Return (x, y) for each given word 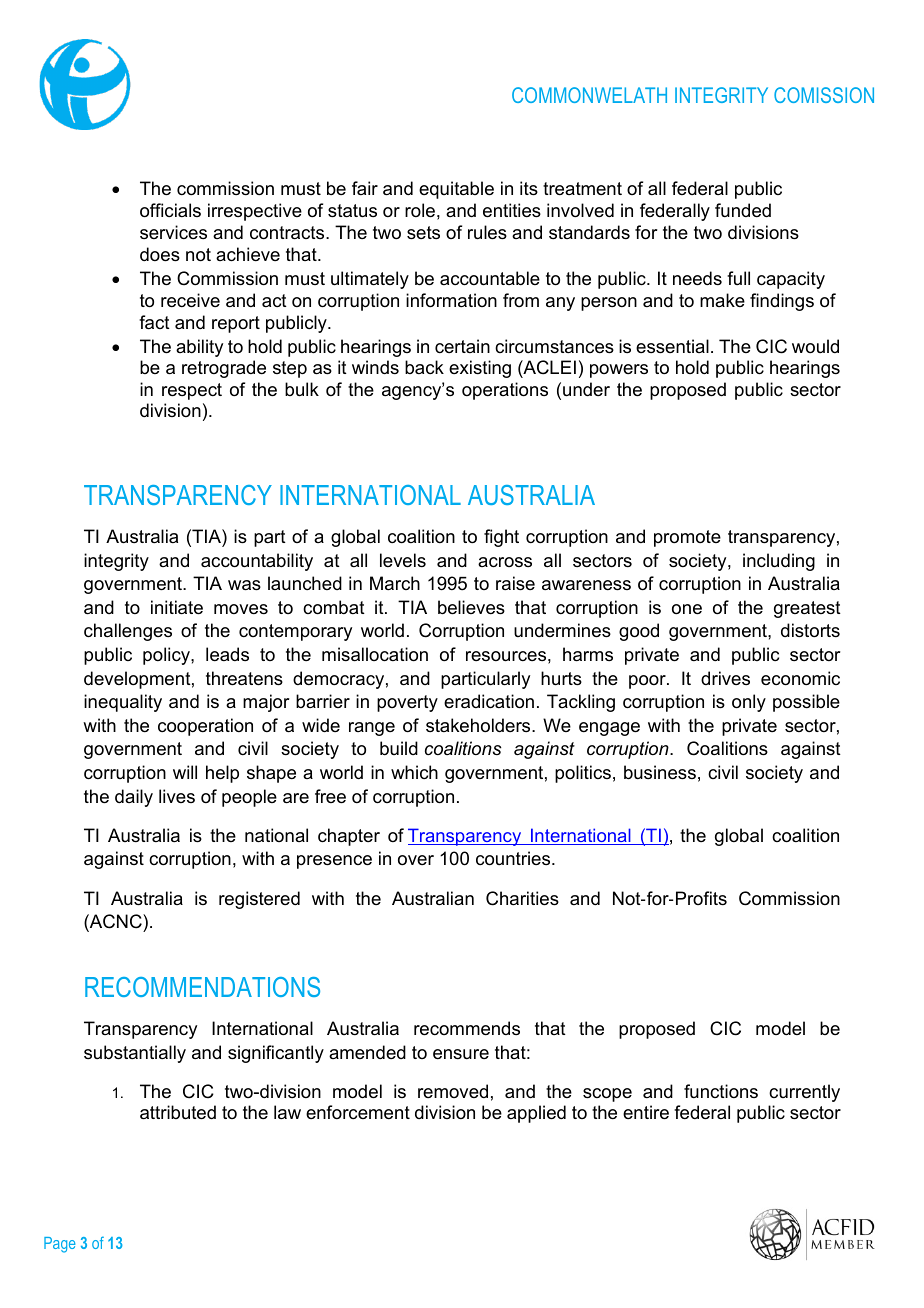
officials (170, 210)
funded (743, 210)
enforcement (358, 1112)
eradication (489, 701)
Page (60, 1245)
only (749, 703)
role (420, 210)
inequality (123, 703)
